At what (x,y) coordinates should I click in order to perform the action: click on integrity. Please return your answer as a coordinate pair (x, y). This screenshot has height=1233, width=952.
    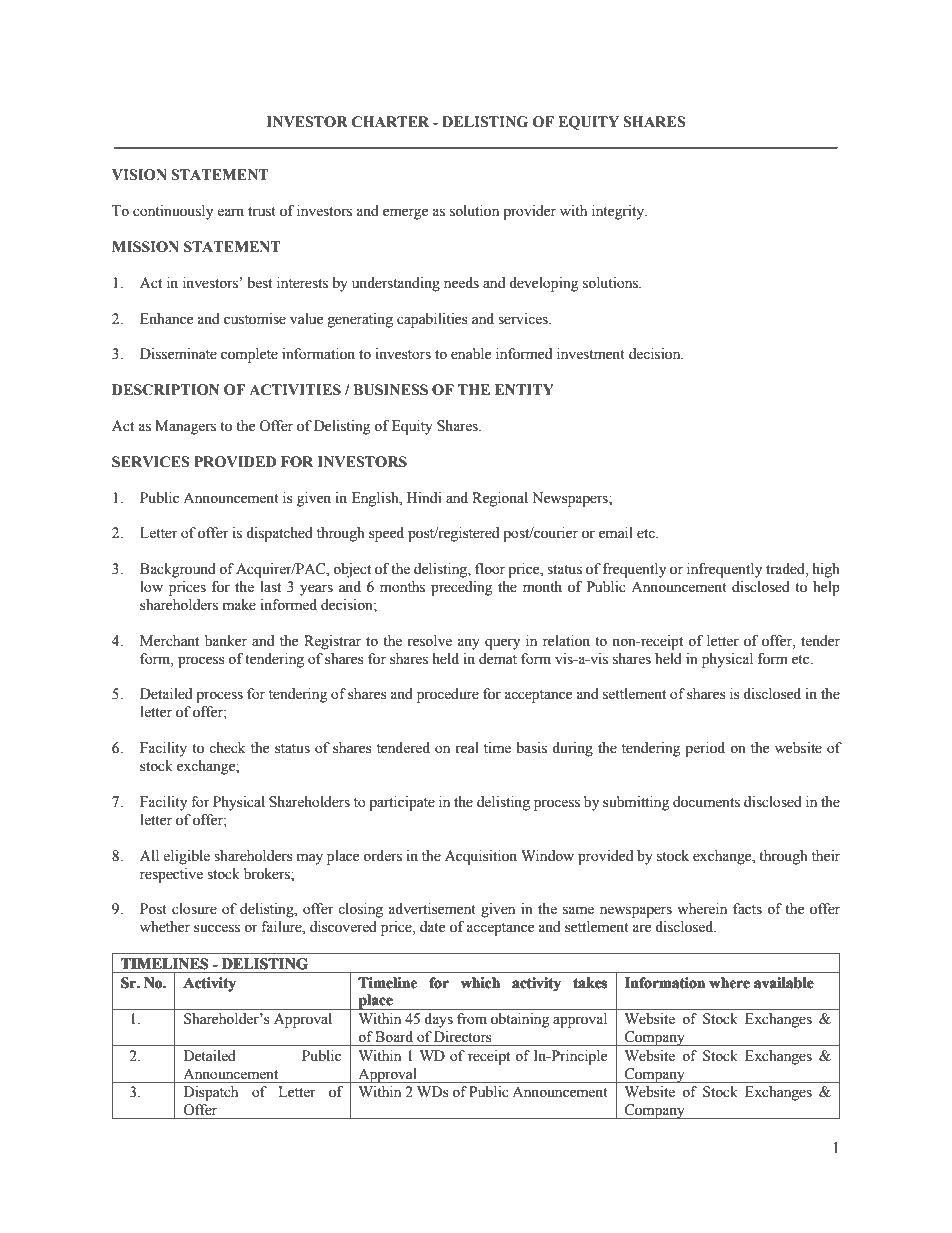
    Looking at the image, I should click on (619, 212).
